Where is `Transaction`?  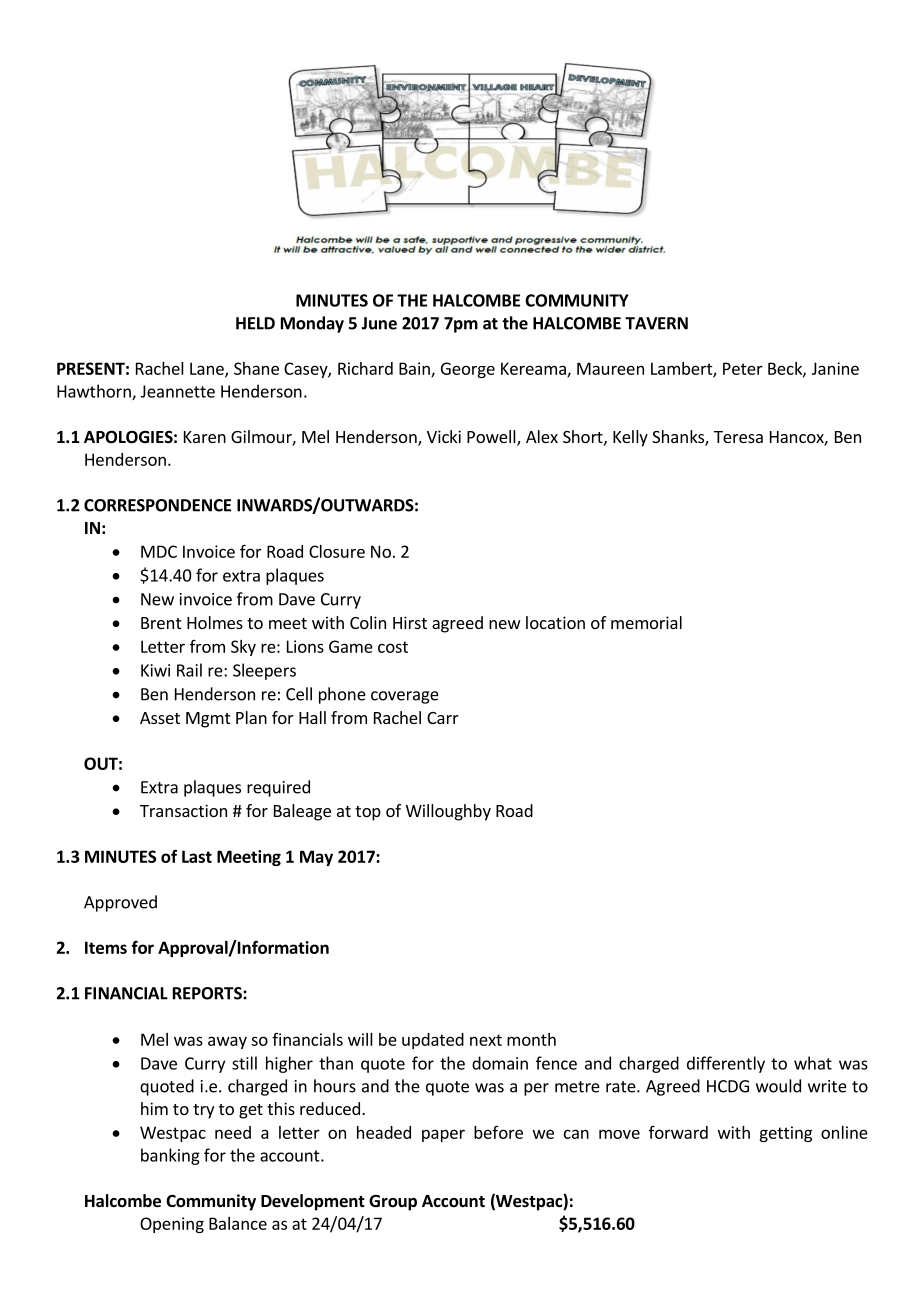
Transaction is located at coordinates (183, 810).
